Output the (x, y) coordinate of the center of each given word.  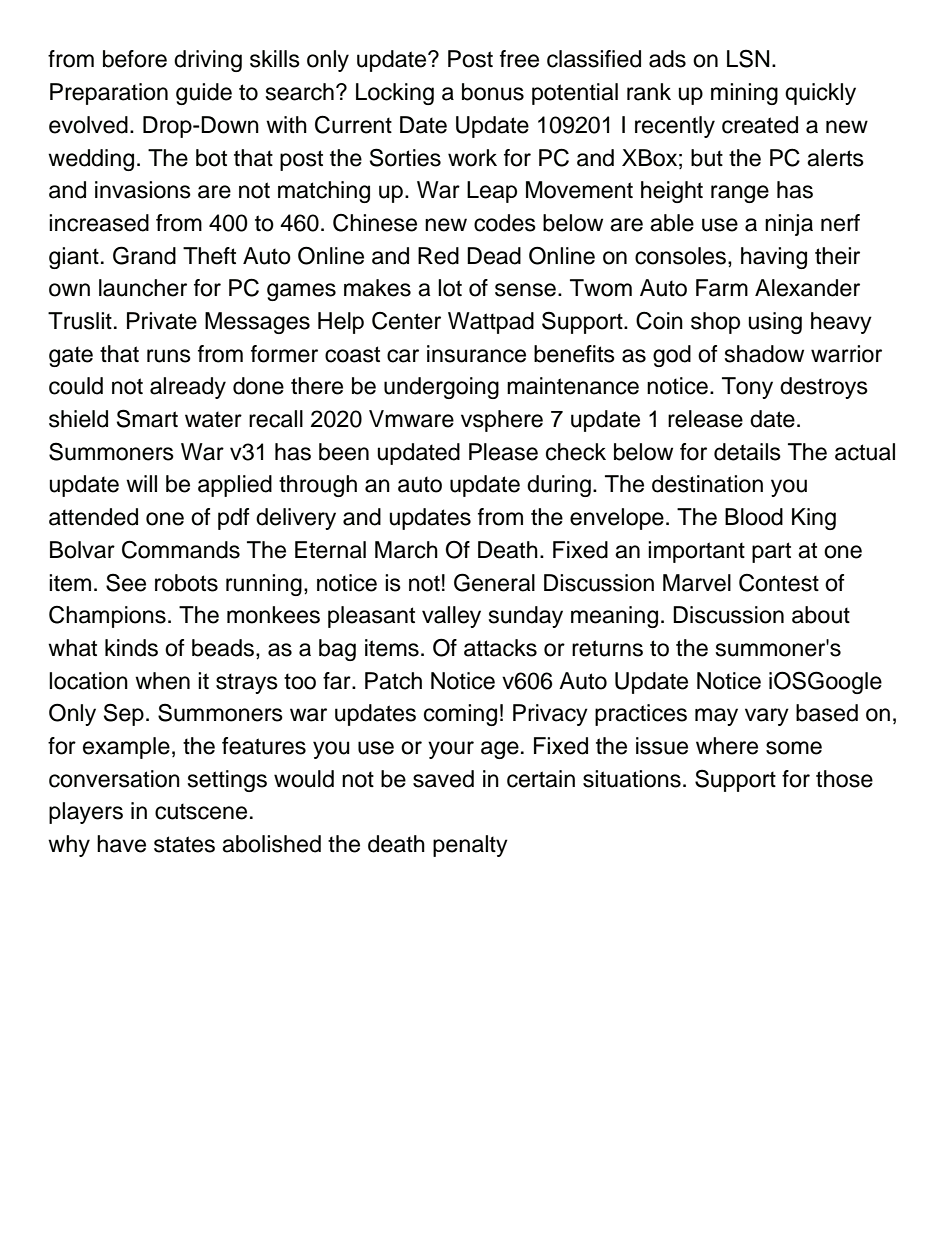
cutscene (201, 811)
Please (503, 452)
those (844, 779)
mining (744, 94)
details (747, 452)
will (141, 483)
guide (204, 94)
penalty (470, 846)
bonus (493, 92)
